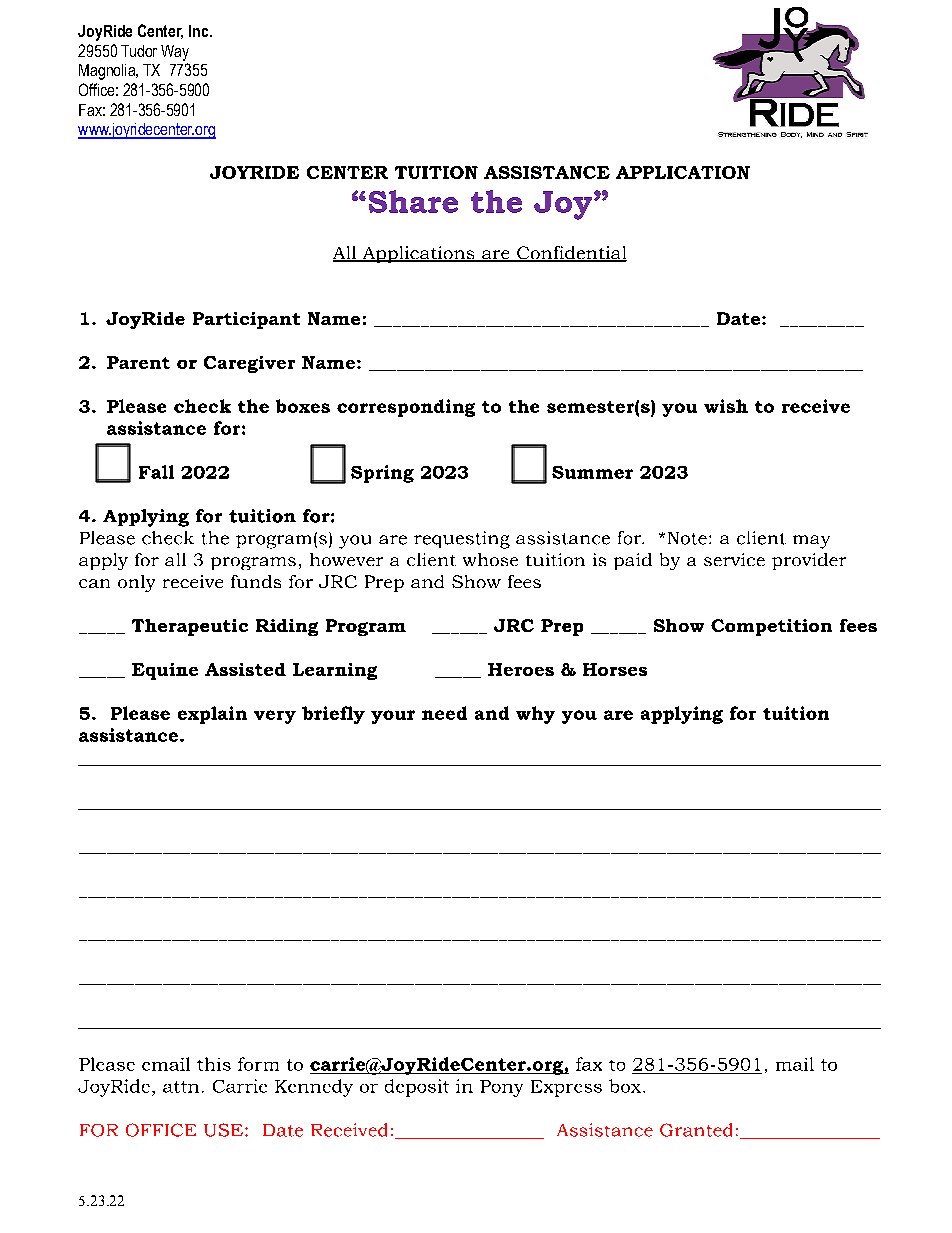 The width and height of the page is (952, 1233). What do you see at coordinates (734, 559) in the page?
I see `service` at bounding box center [734, 559].
